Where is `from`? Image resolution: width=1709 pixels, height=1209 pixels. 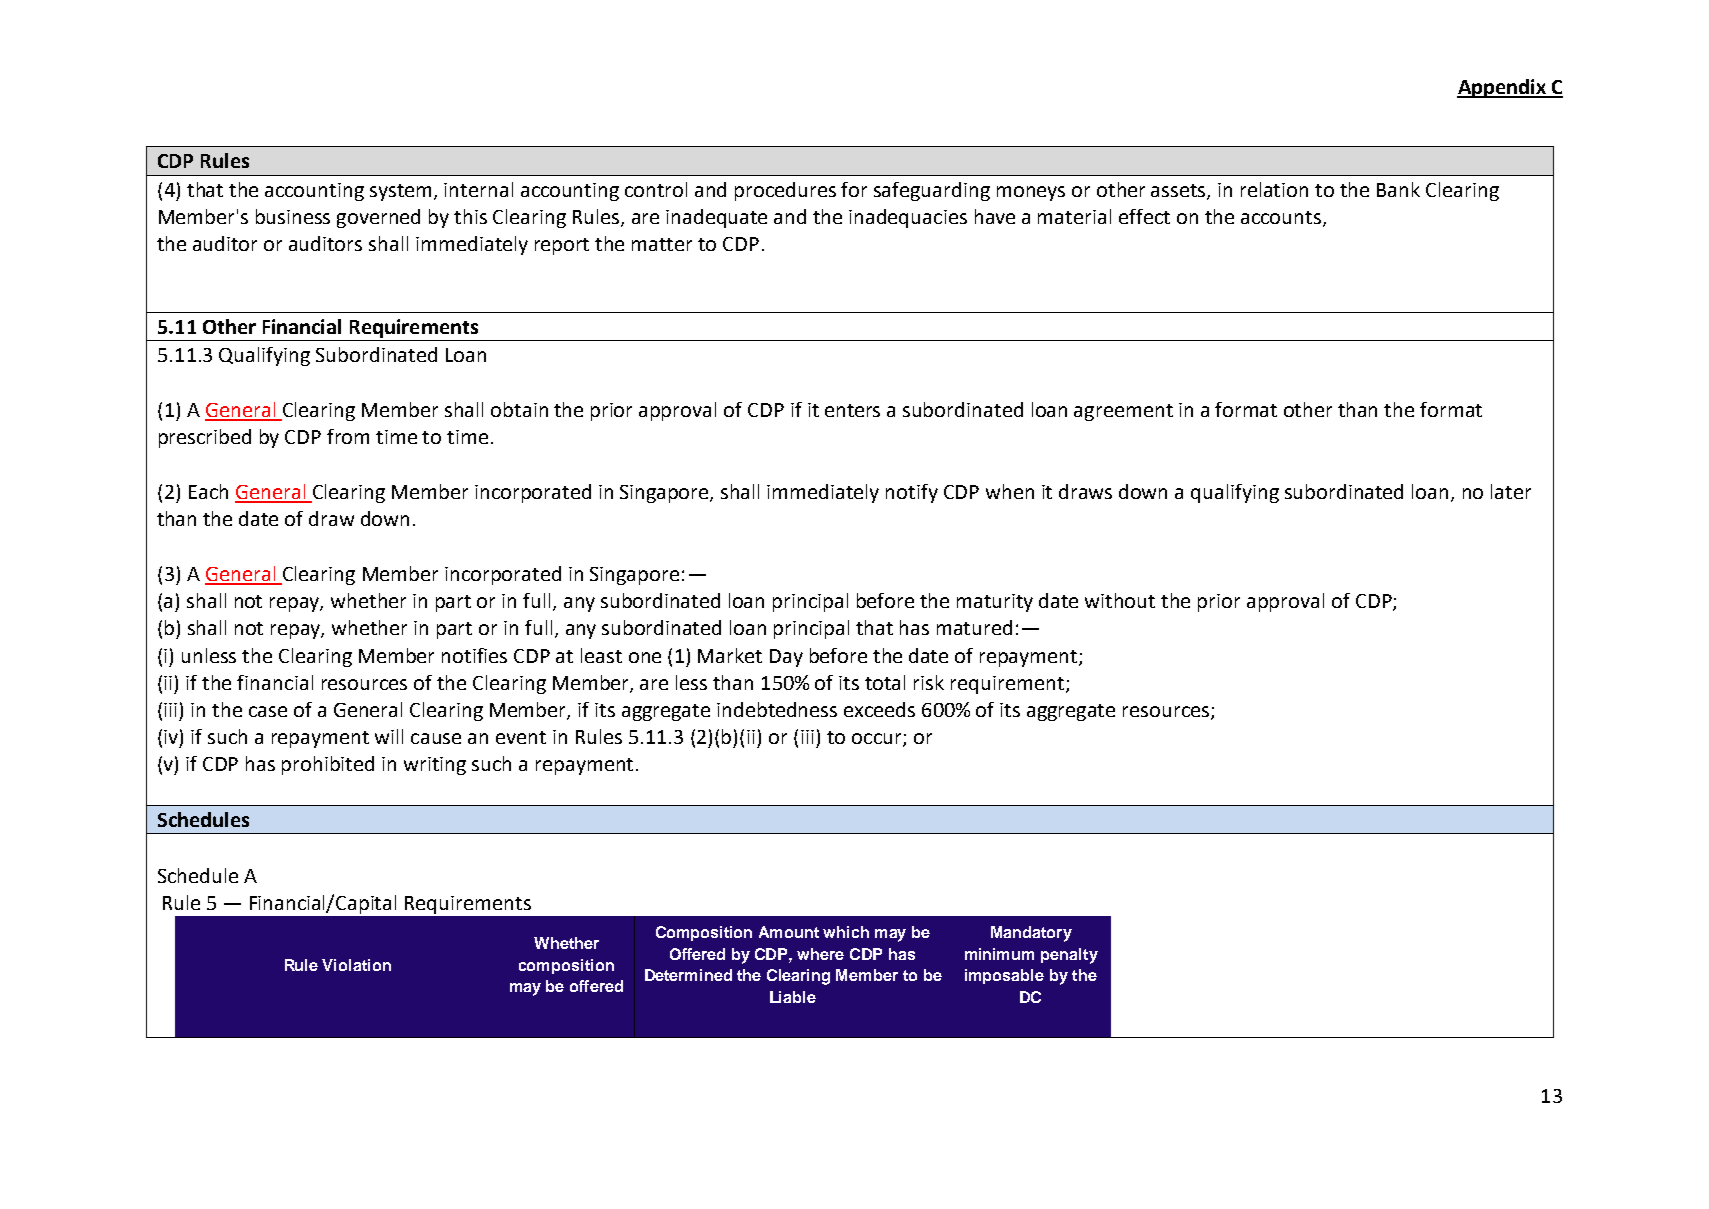
from is located at coordinates (348, 436).
